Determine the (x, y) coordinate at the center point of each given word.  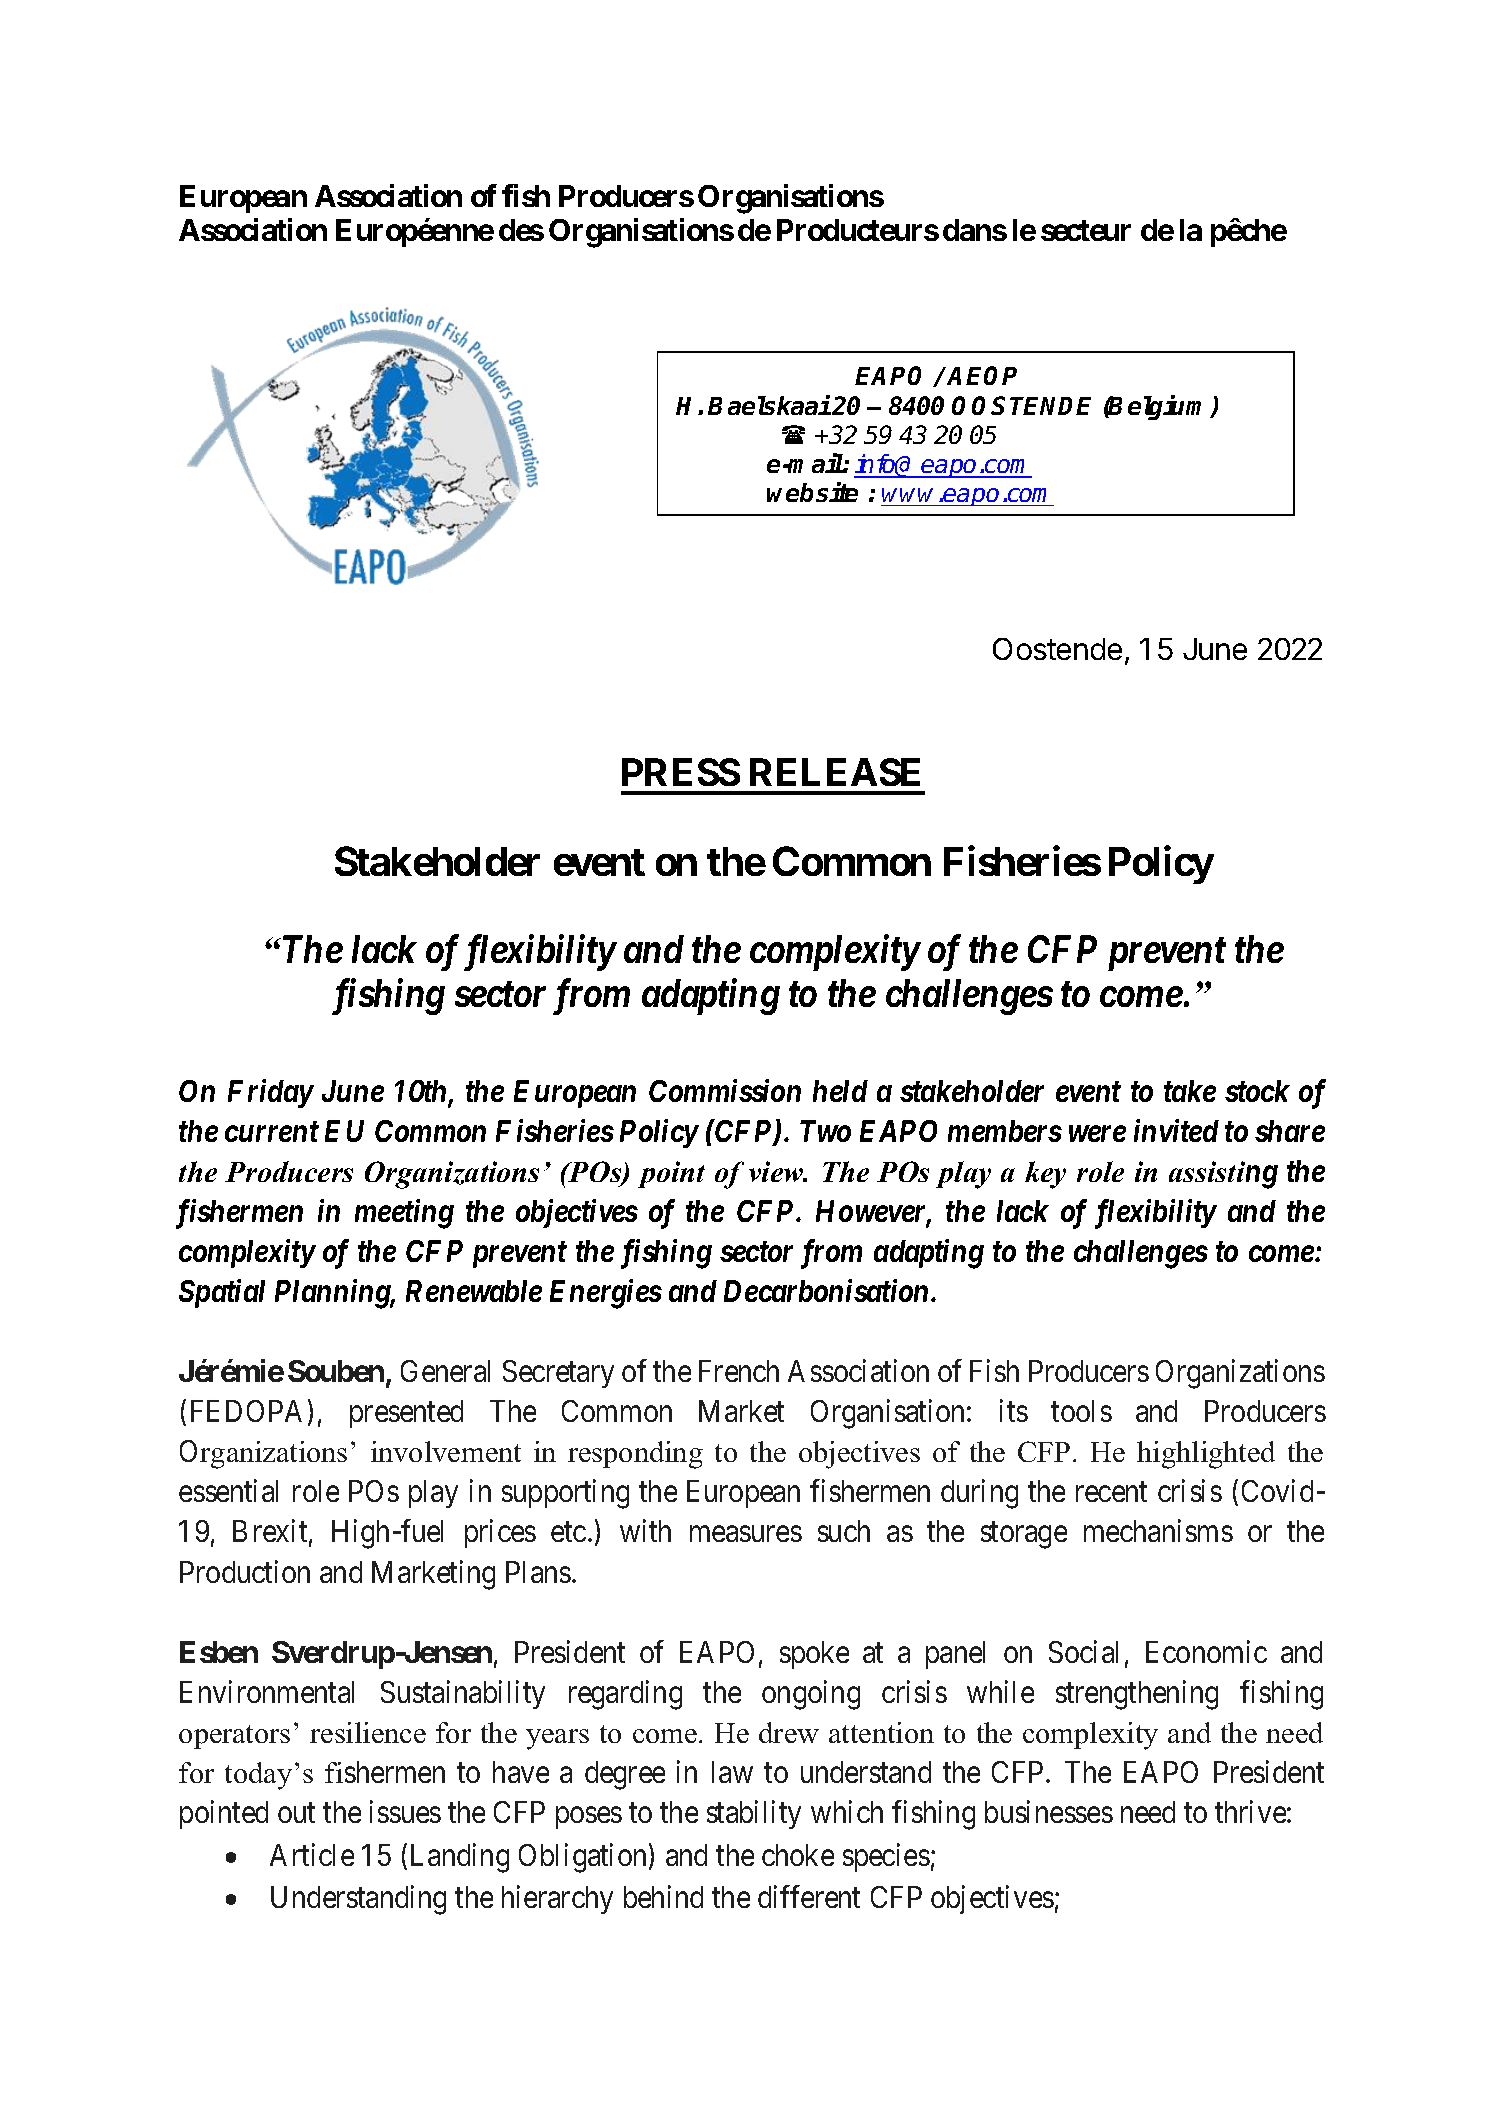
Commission (725, 1090)
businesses (1049, 1812)
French (739, 1371)
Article (312, 1854)
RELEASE (835, 772)
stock (1257, 1091)
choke (798, 1855)
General (445, 1371)
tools (1081, 1411)
